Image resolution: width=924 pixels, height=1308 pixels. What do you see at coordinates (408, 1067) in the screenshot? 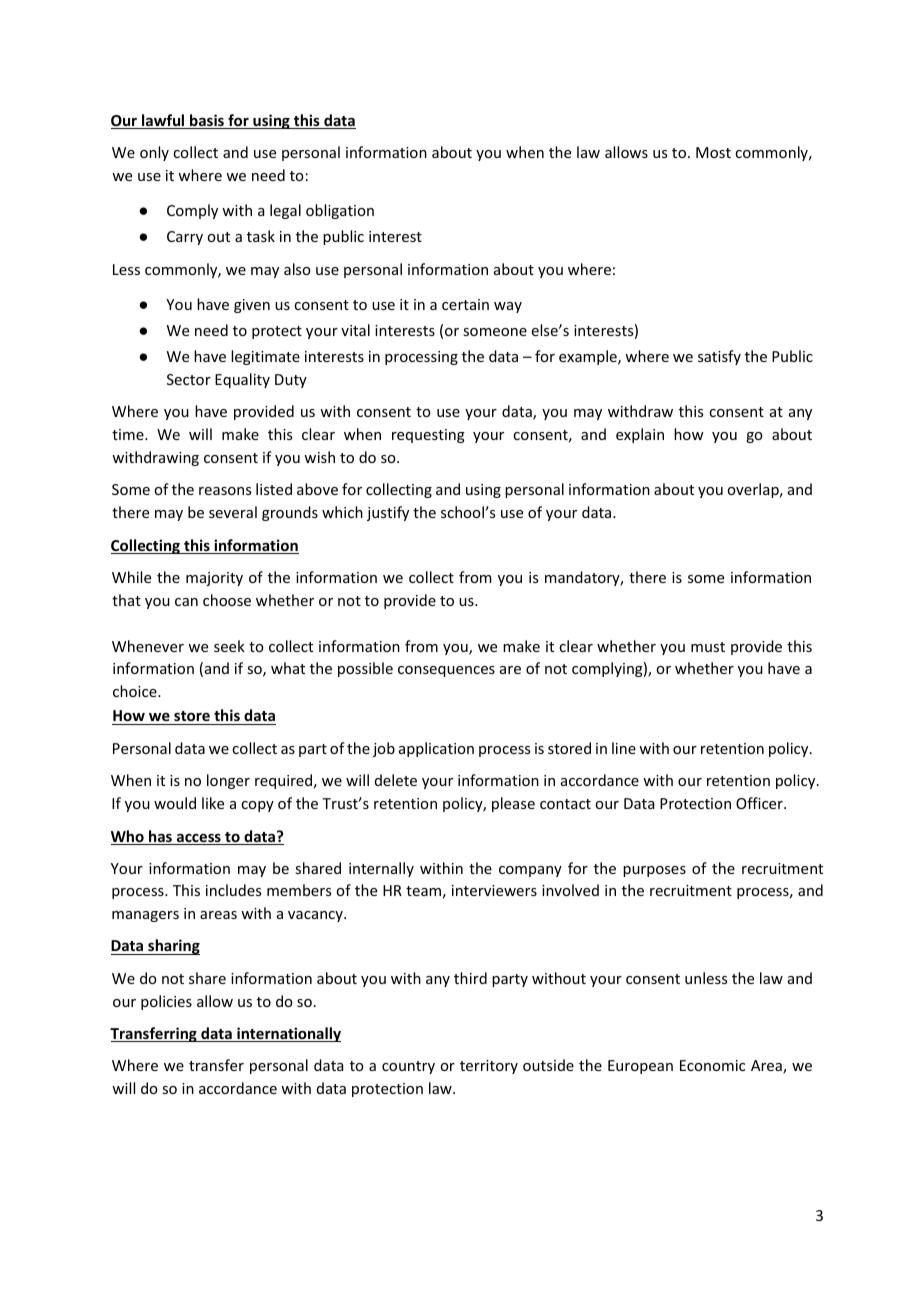
I see `country` at bounding box center [408, 1067].
